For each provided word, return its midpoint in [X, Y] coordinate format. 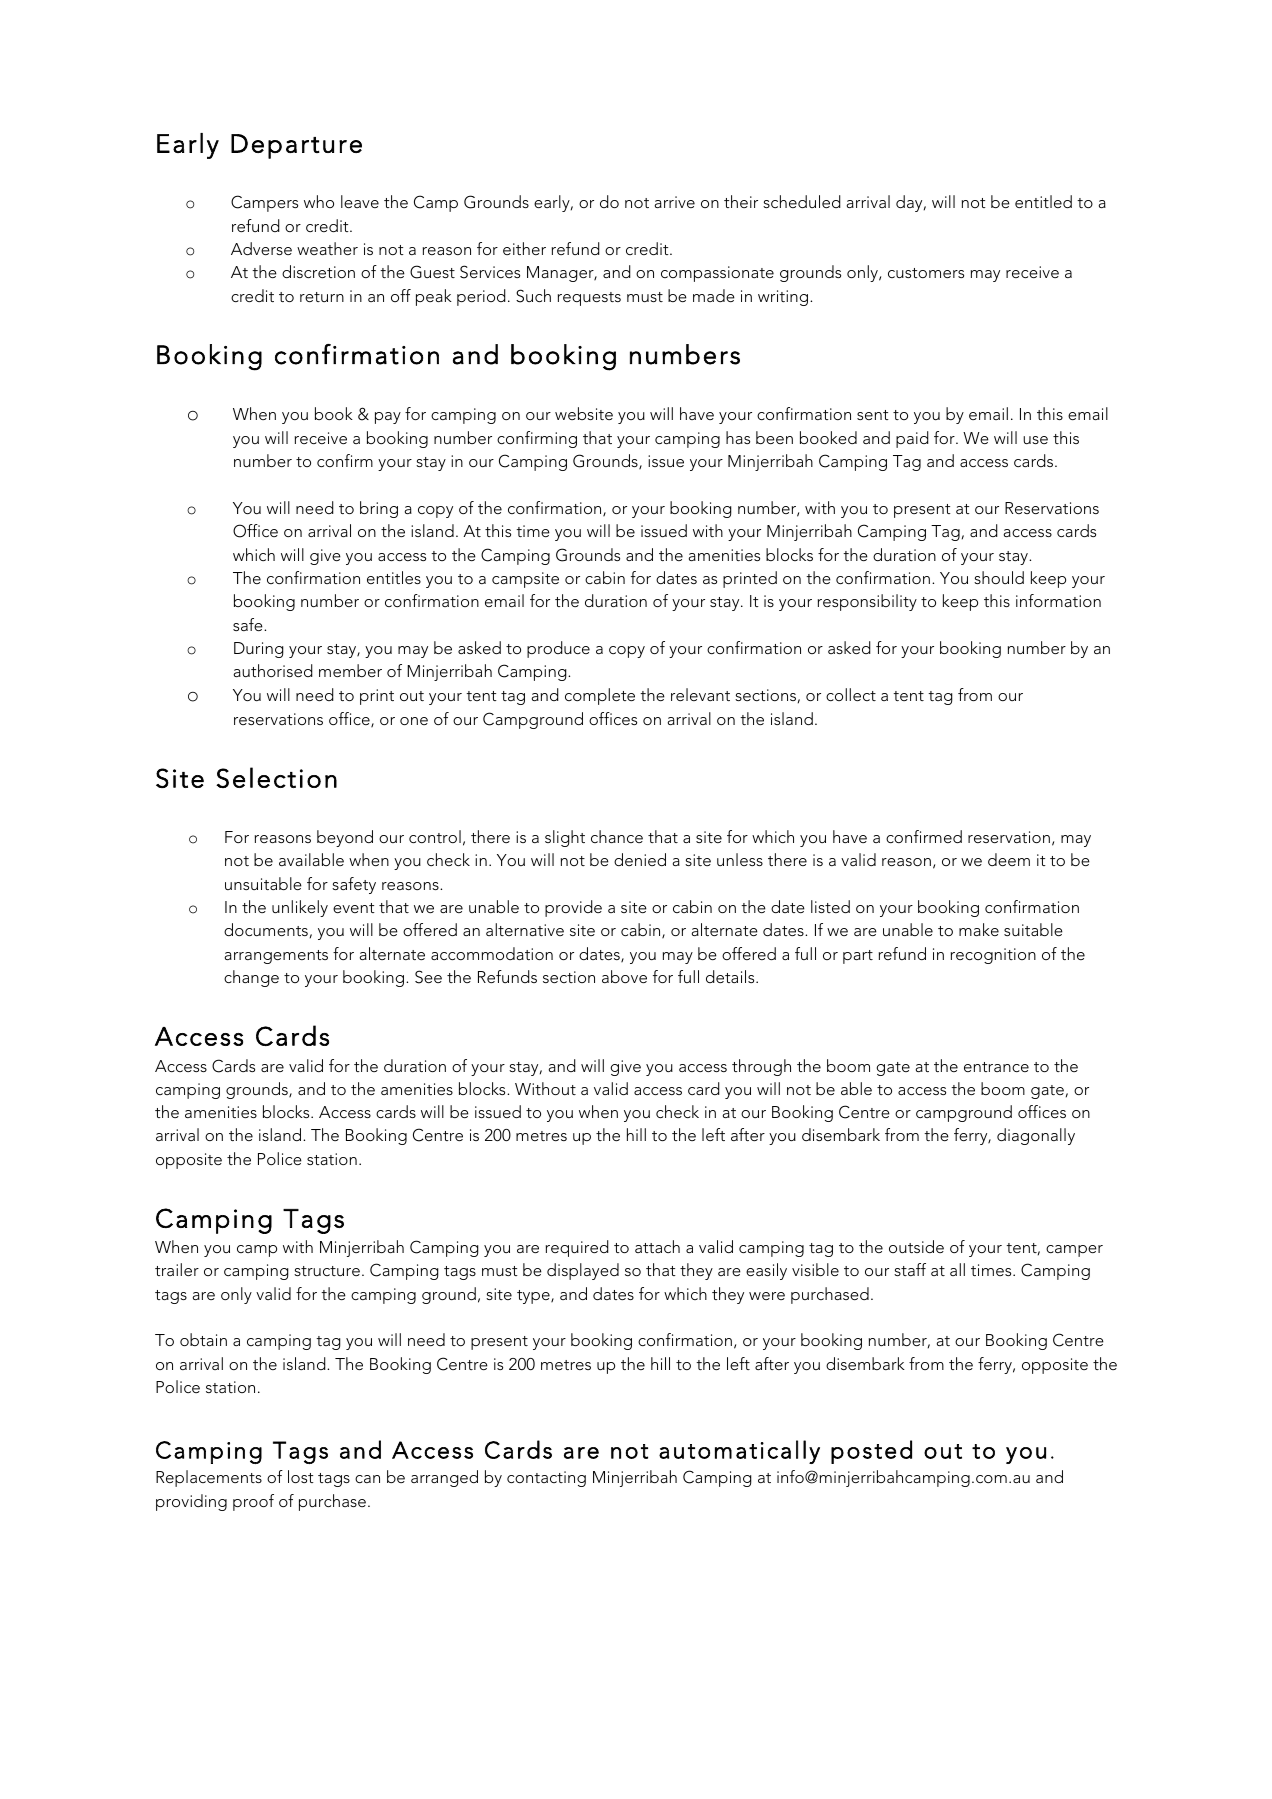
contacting [546, 1479]
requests [589, 299]
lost [301, 1476]
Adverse [261, 248]
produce [558, 649]
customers [926, 273]
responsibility [867, 602]
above [624, 976]
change [251, 978]
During [259, 650]
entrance [996, 1067]
